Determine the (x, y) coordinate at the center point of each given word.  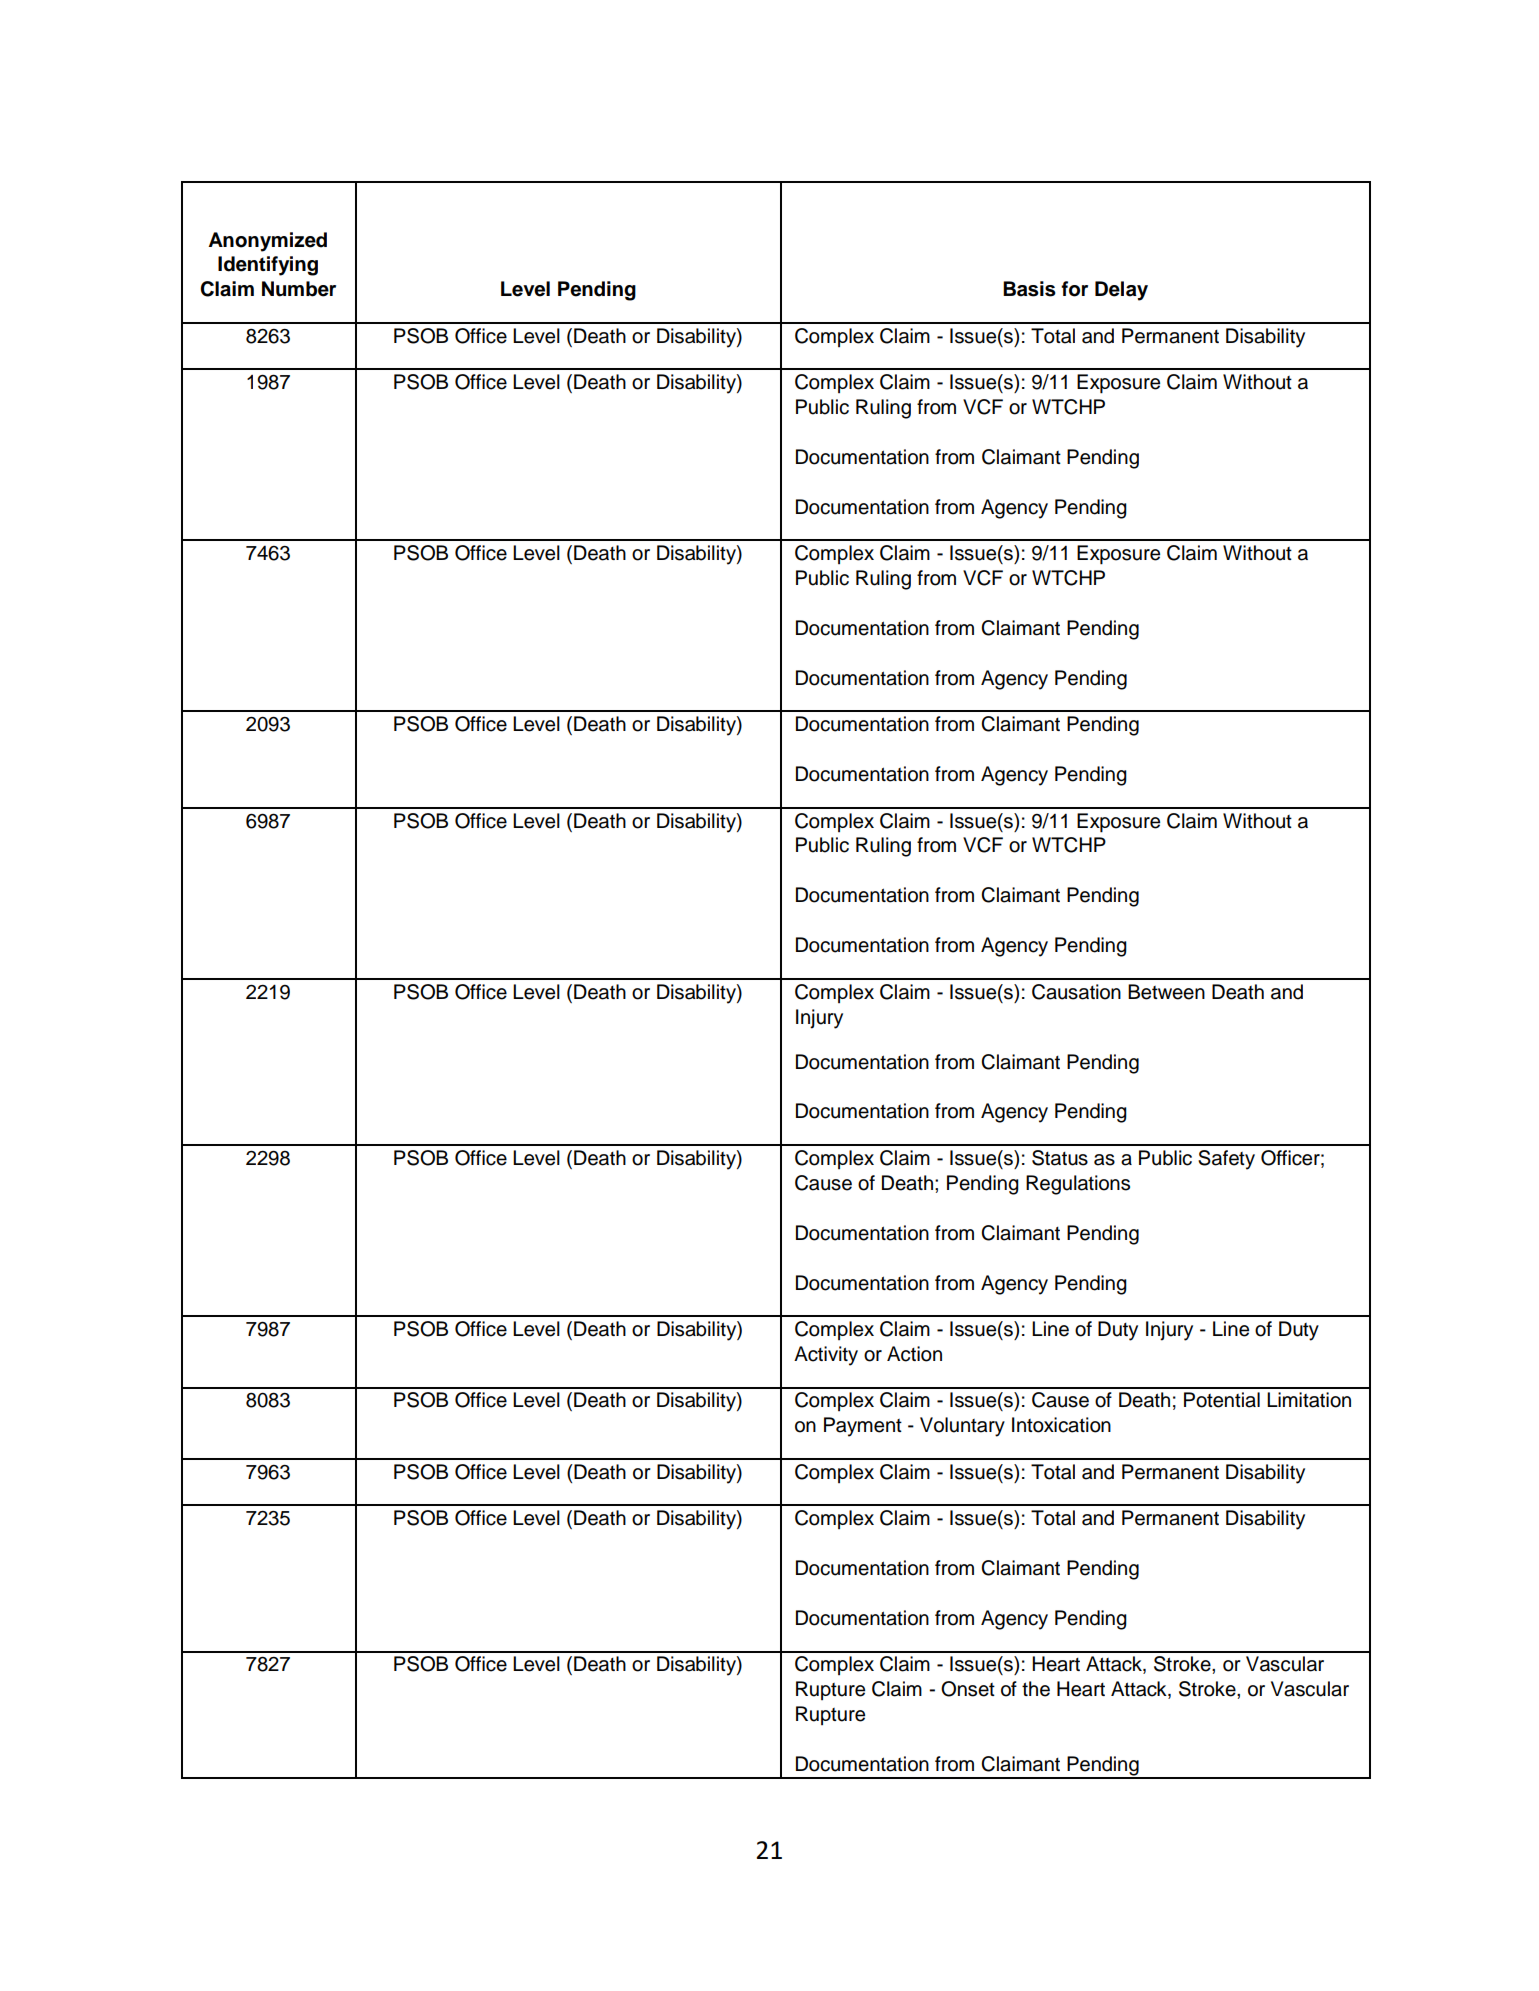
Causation (1076, 992)
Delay (1121, 291)
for (1074, 289)
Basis (1029, 289)
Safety (1226, 1160)
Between (1166, 992)
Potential (1222, 1400)
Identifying (268, 266)
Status (1060, 1158)
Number (299, 289)
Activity (826, 1356)
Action (914, 1354)
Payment (863, 1427)
